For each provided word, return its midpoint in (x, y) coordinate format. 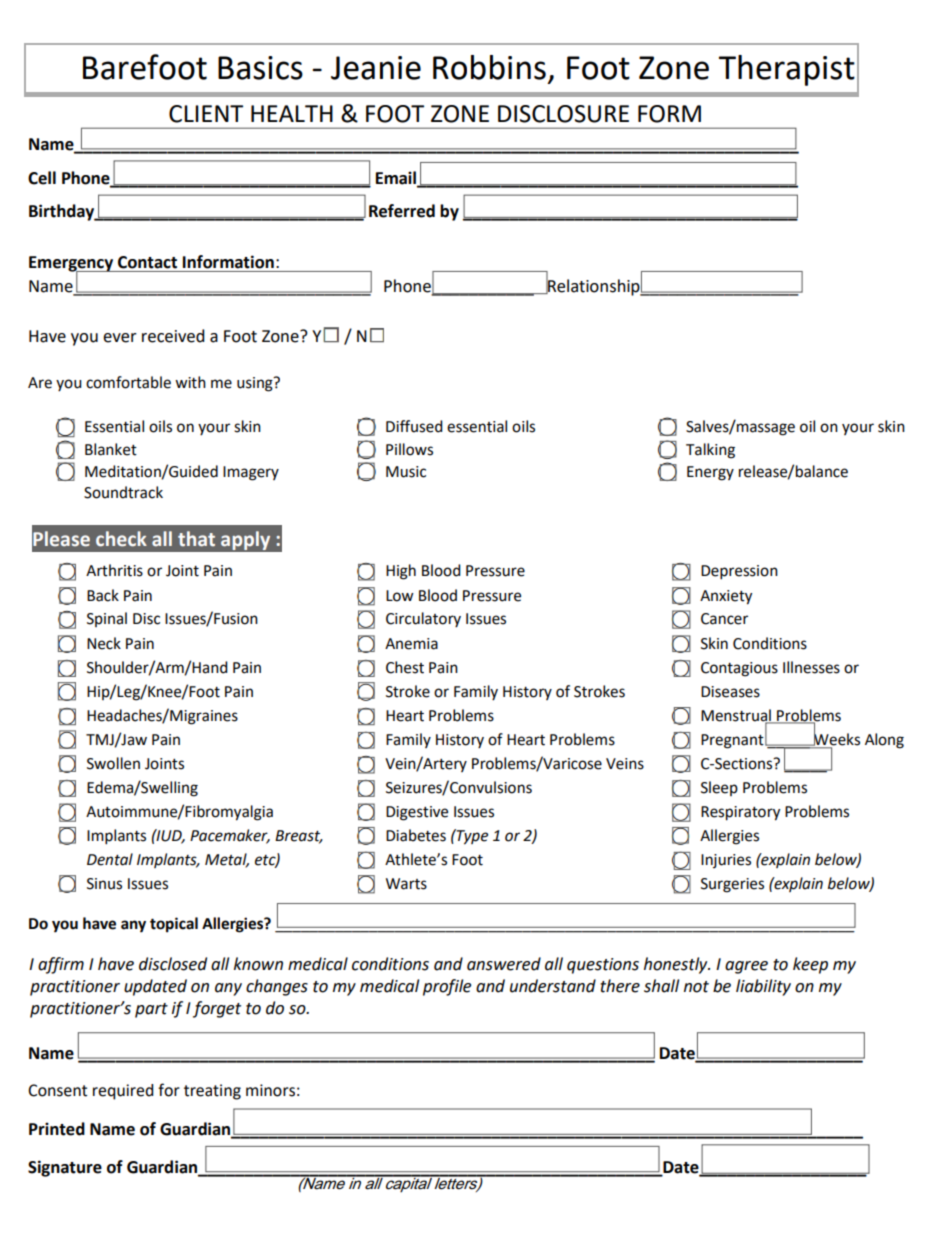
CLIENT (206, 114)
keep (810, 965)
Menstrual (737, 716)
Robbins (489, 67)
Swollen (113, 763)
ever (120, 338)
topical (174, 925)
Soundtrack (123, 492)
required (123, 1092)
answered (504, 964)
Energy (710, 473)
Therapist (787, 70)
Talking (710, 451)
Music (406, 472)
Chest (405, 667)
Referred (402, 211)
